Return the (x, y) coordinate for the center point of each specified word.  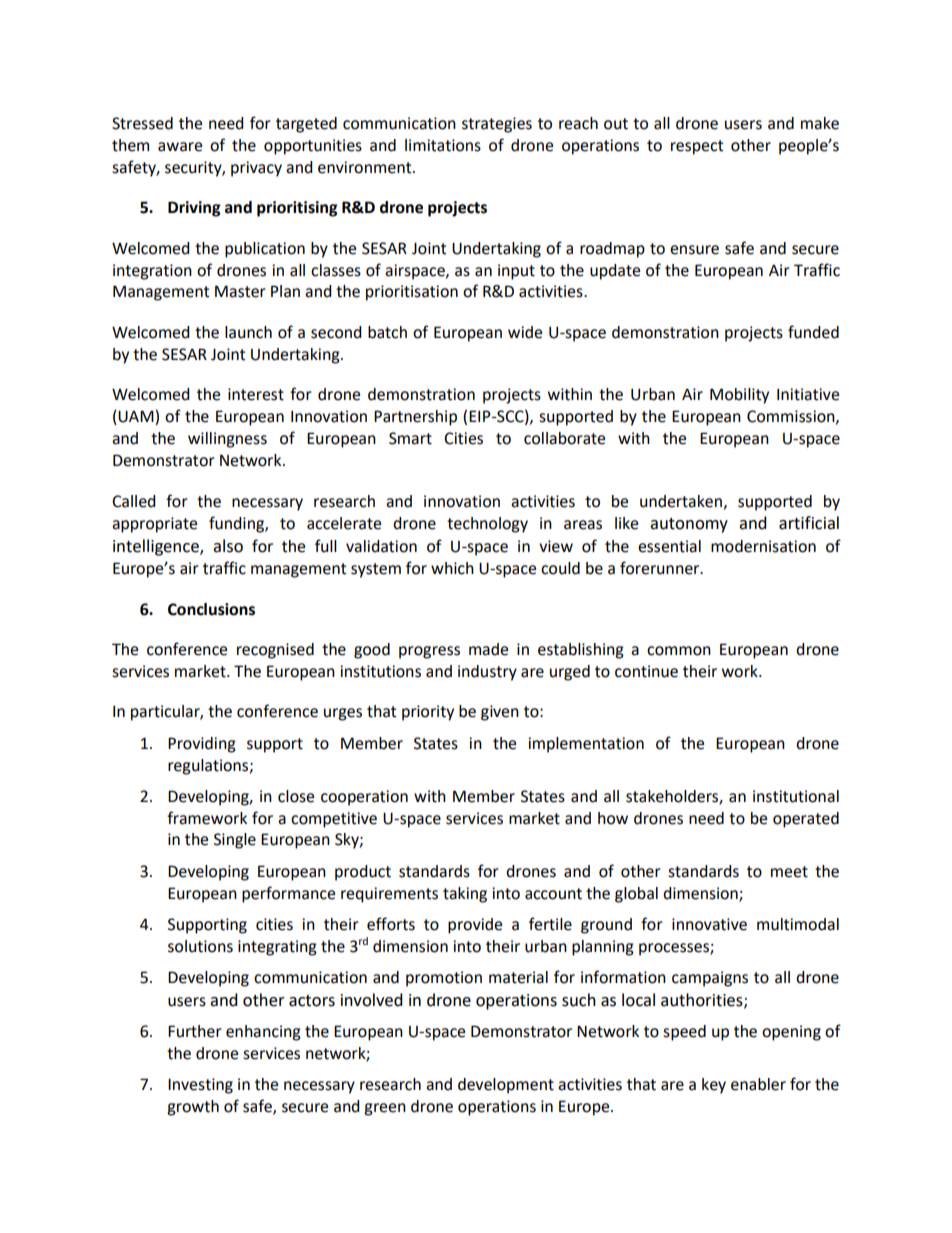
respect (697, 147)
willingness (227, 440)
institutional (796, 796)
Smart (410, 438)
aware (180, 147)
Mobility (739, 396)
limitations (443, 145)
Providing (202, 745)
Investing (200, 1086)
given (500, 713)
